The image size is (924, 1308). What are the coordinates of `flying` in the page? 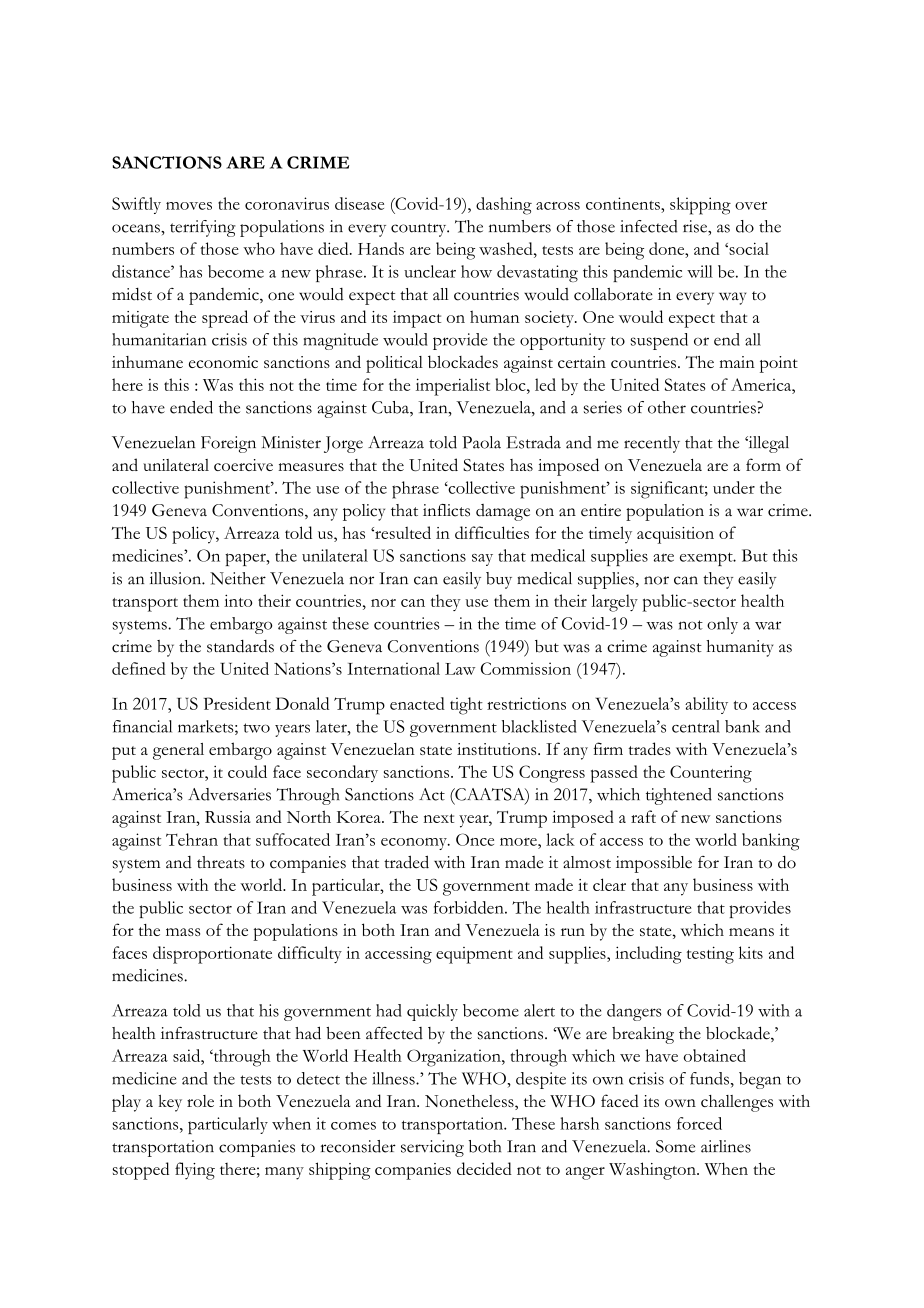 It's located at (195, 1171).
